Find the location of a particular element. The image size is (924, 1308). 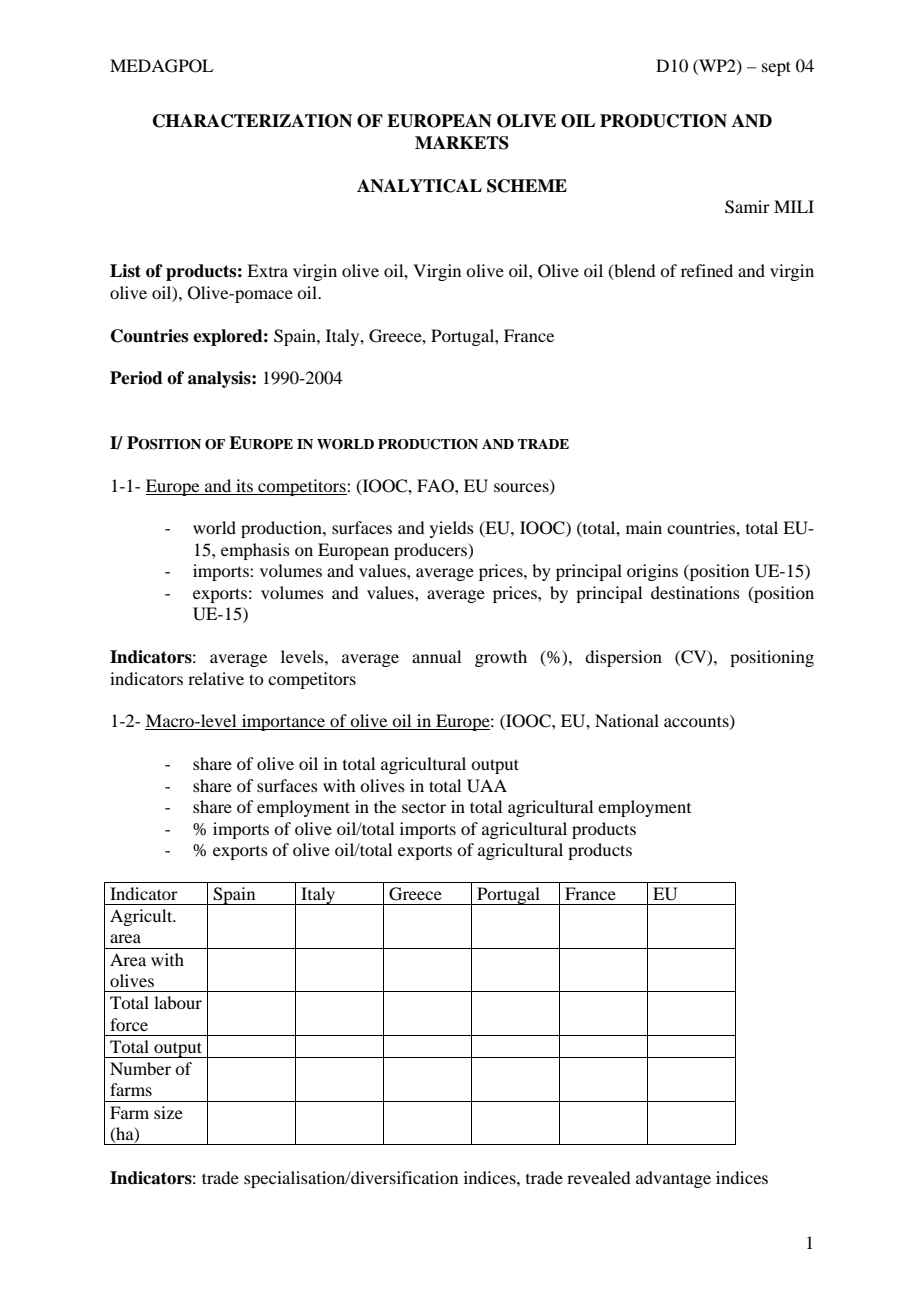

sector is located at coordinates (424, 807).
